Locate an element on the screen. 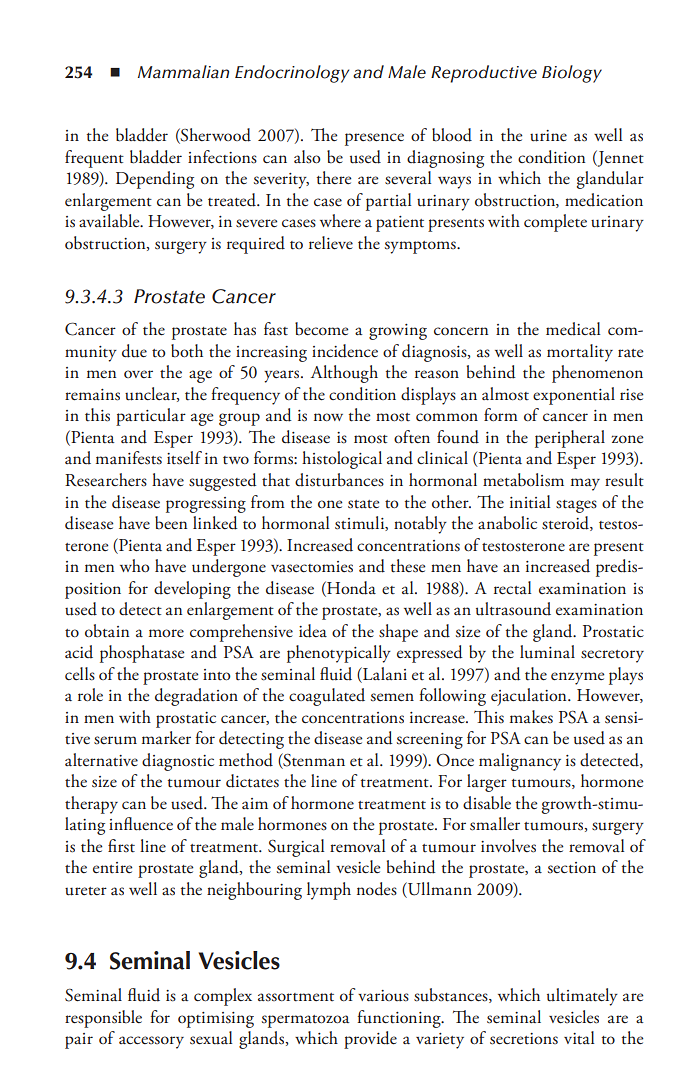  screening is located at coordinates (430, 741).
